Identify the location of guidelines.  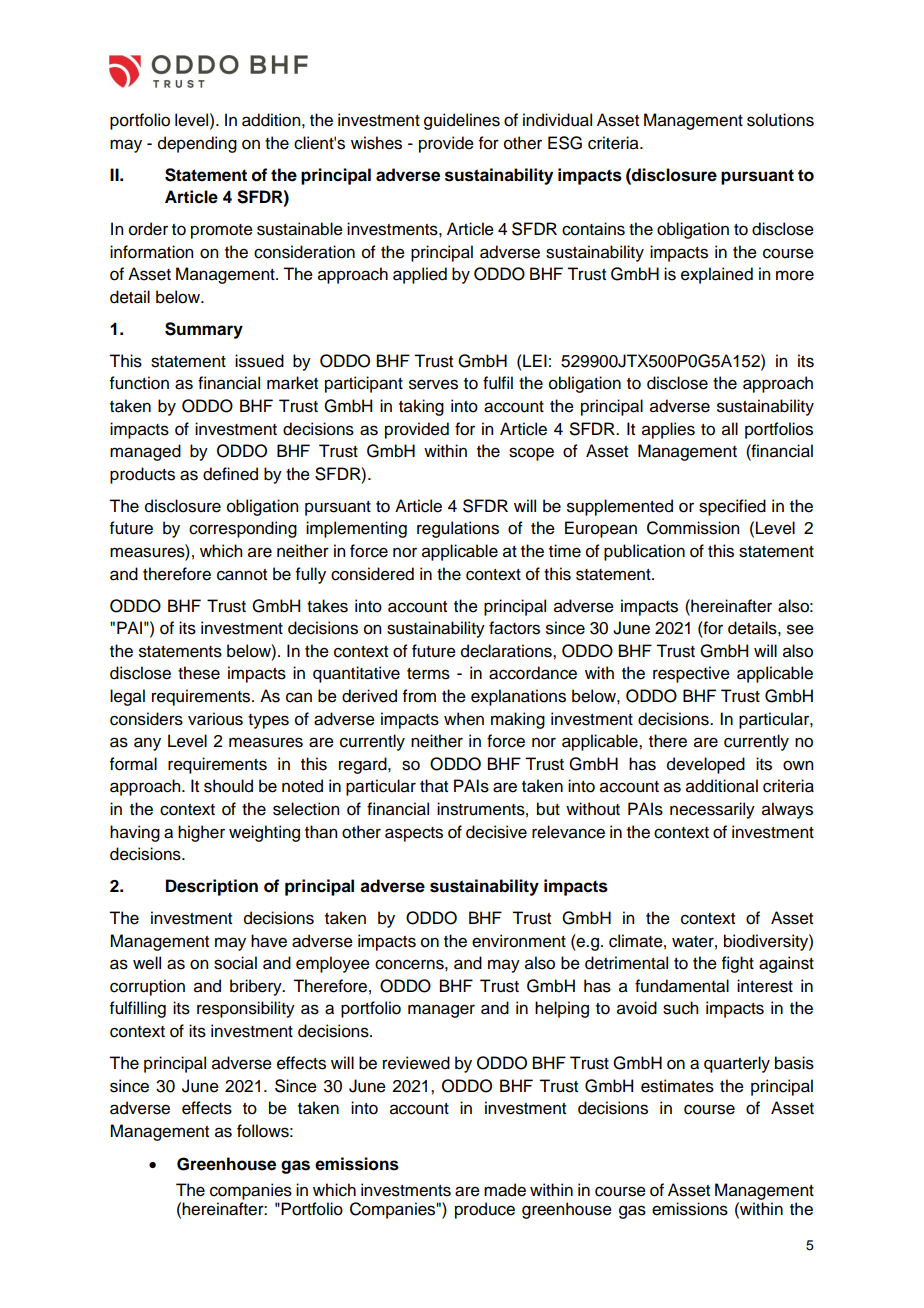
(462, 121).
